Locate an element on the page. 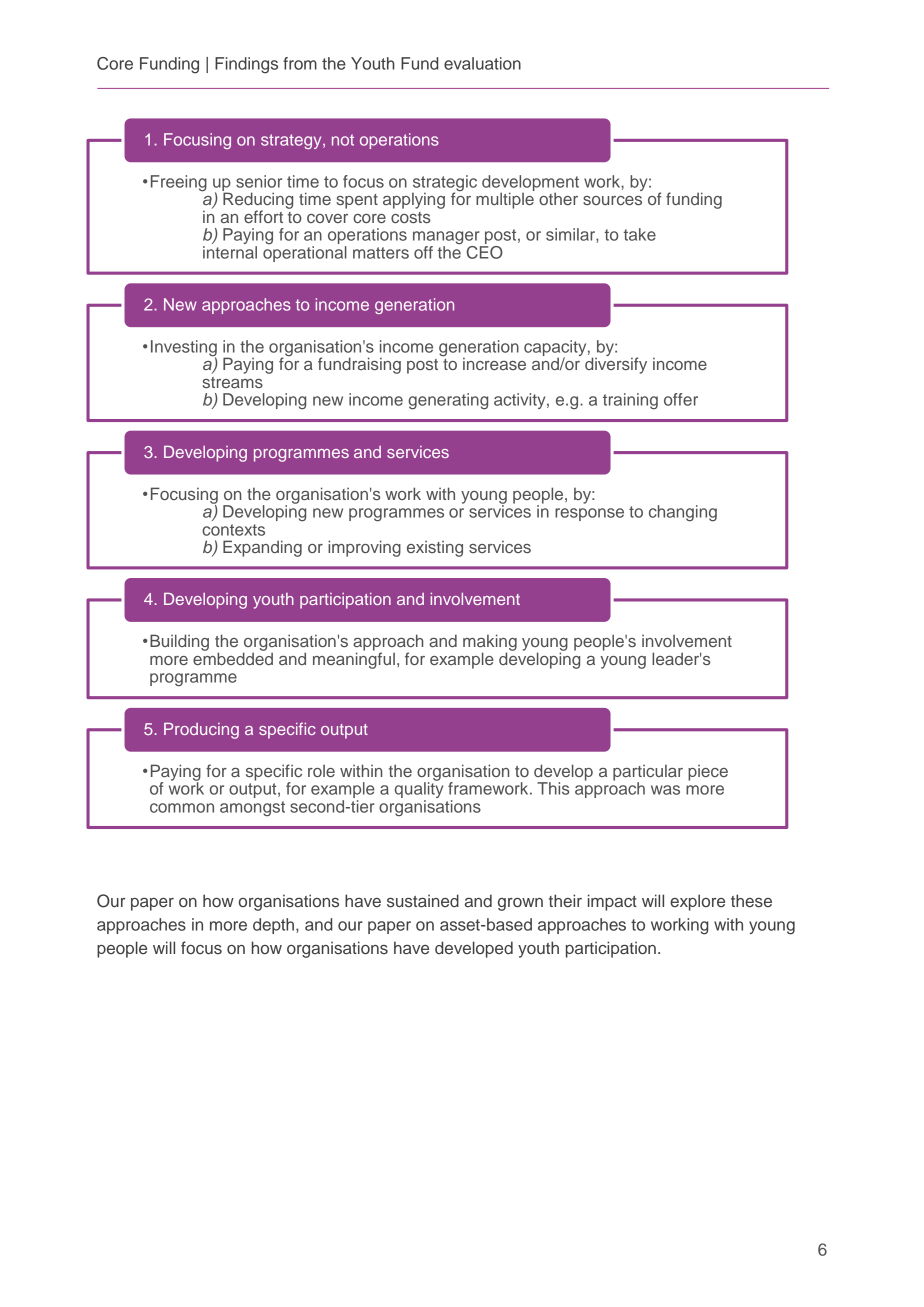 Image resolution: width=924 pixels, height=1307 pixels. streams is located at coordinates (232, 382).
